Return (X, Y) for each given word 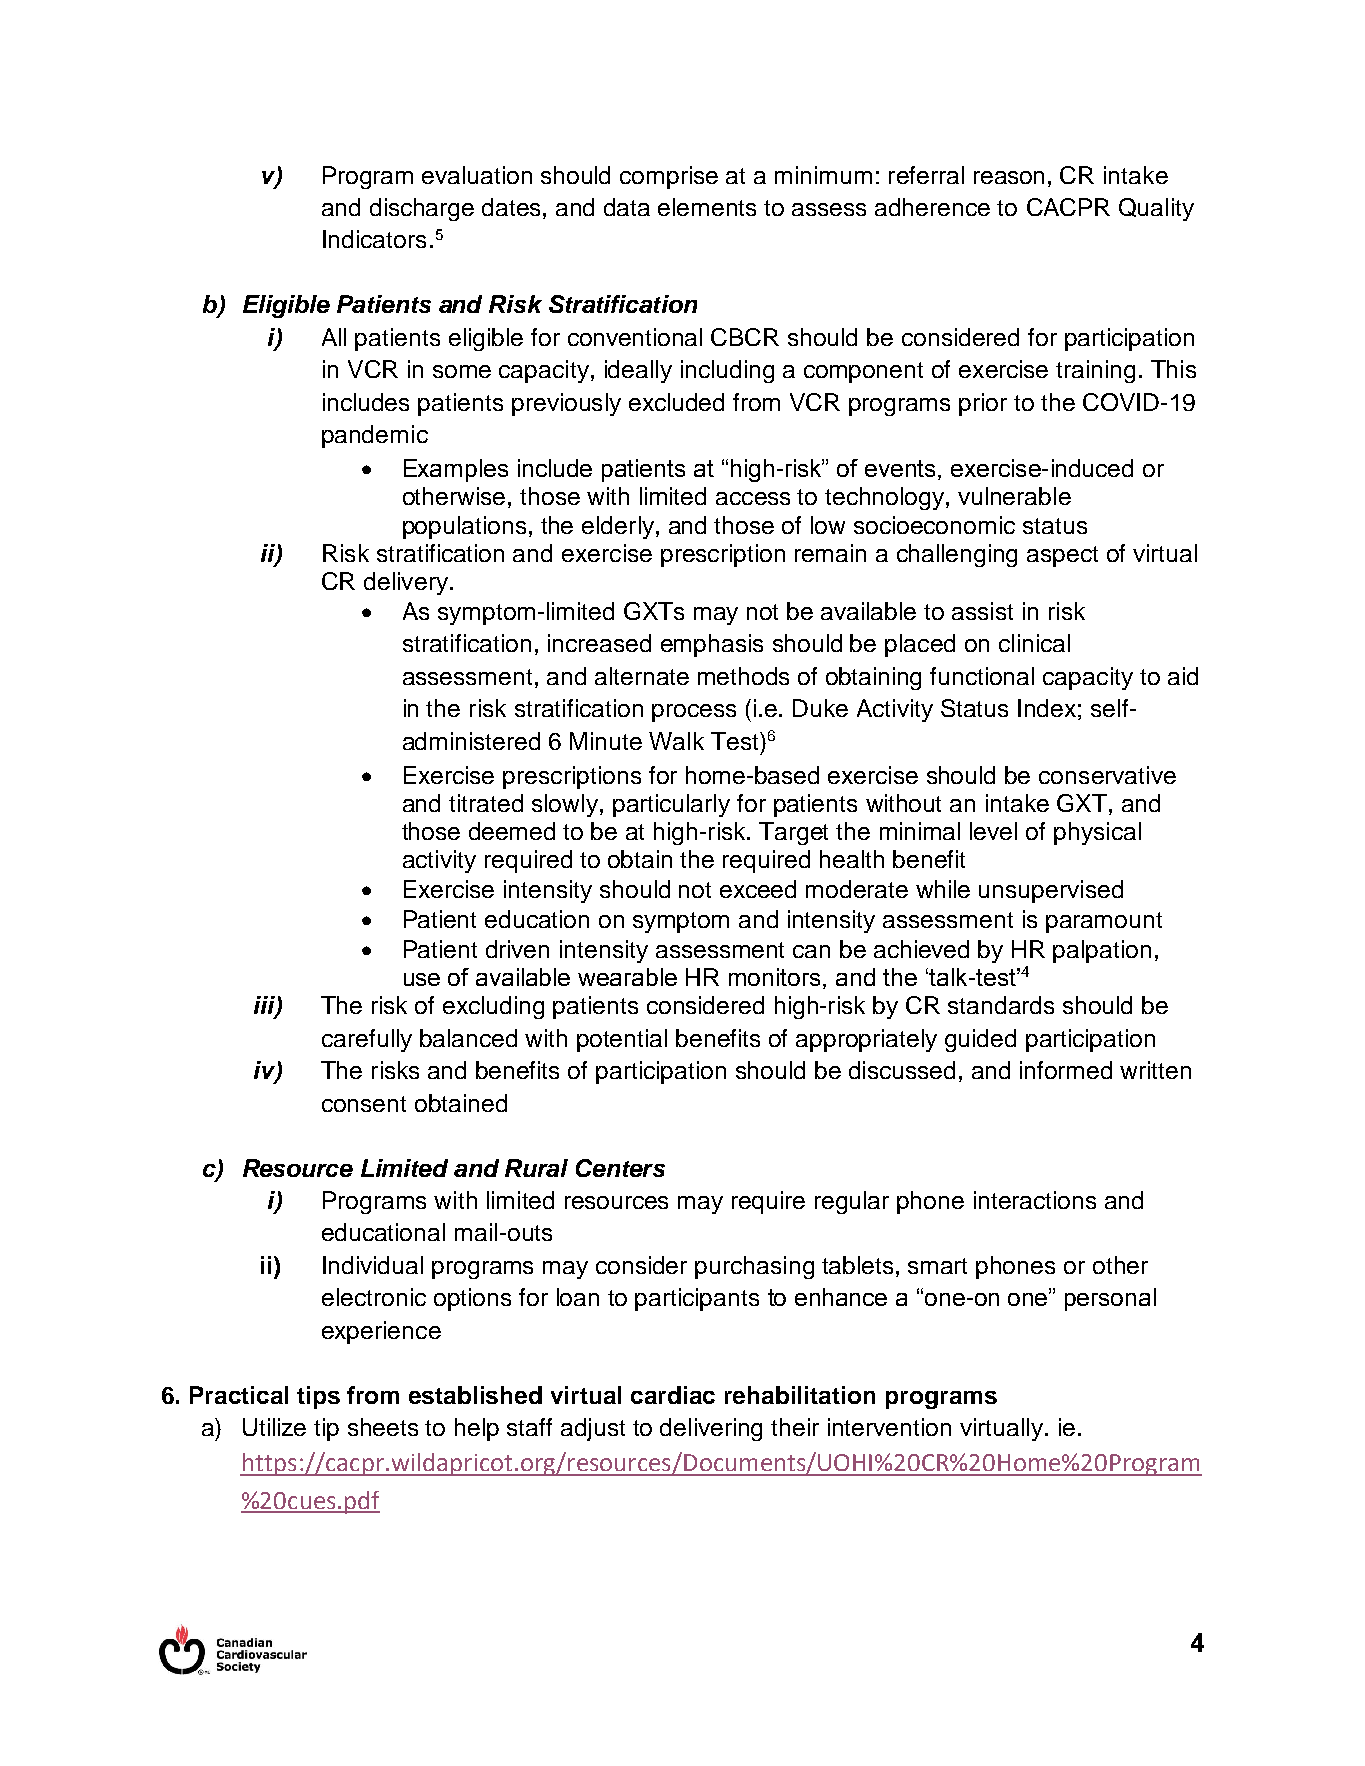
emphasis (712, 645)
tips (318, 1397)
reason (1009, 177)
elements (707, 207)
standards (1001, 1005)
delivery (406, 583)
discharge (422, 209)
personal (1110, 1299)
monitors (774, 977)
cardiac (673, 1395)
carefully (367, 1040)
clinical (1034, 643)
